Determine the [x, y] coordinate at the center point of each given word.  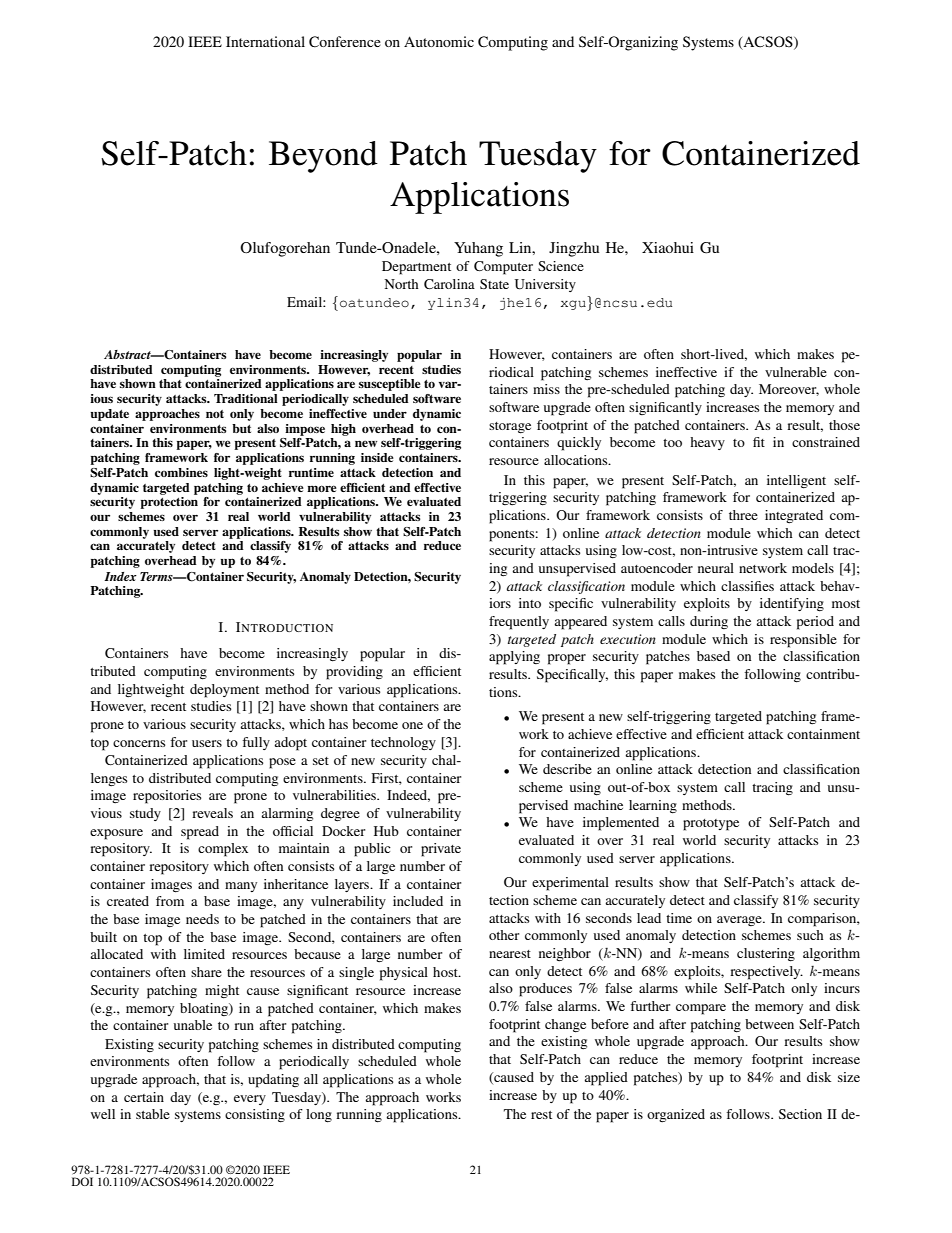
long [319, 1116]
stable [153, 1114]
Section [800, 1114]
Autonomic [439, 41]
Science [561, 266]
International [265, 41]
